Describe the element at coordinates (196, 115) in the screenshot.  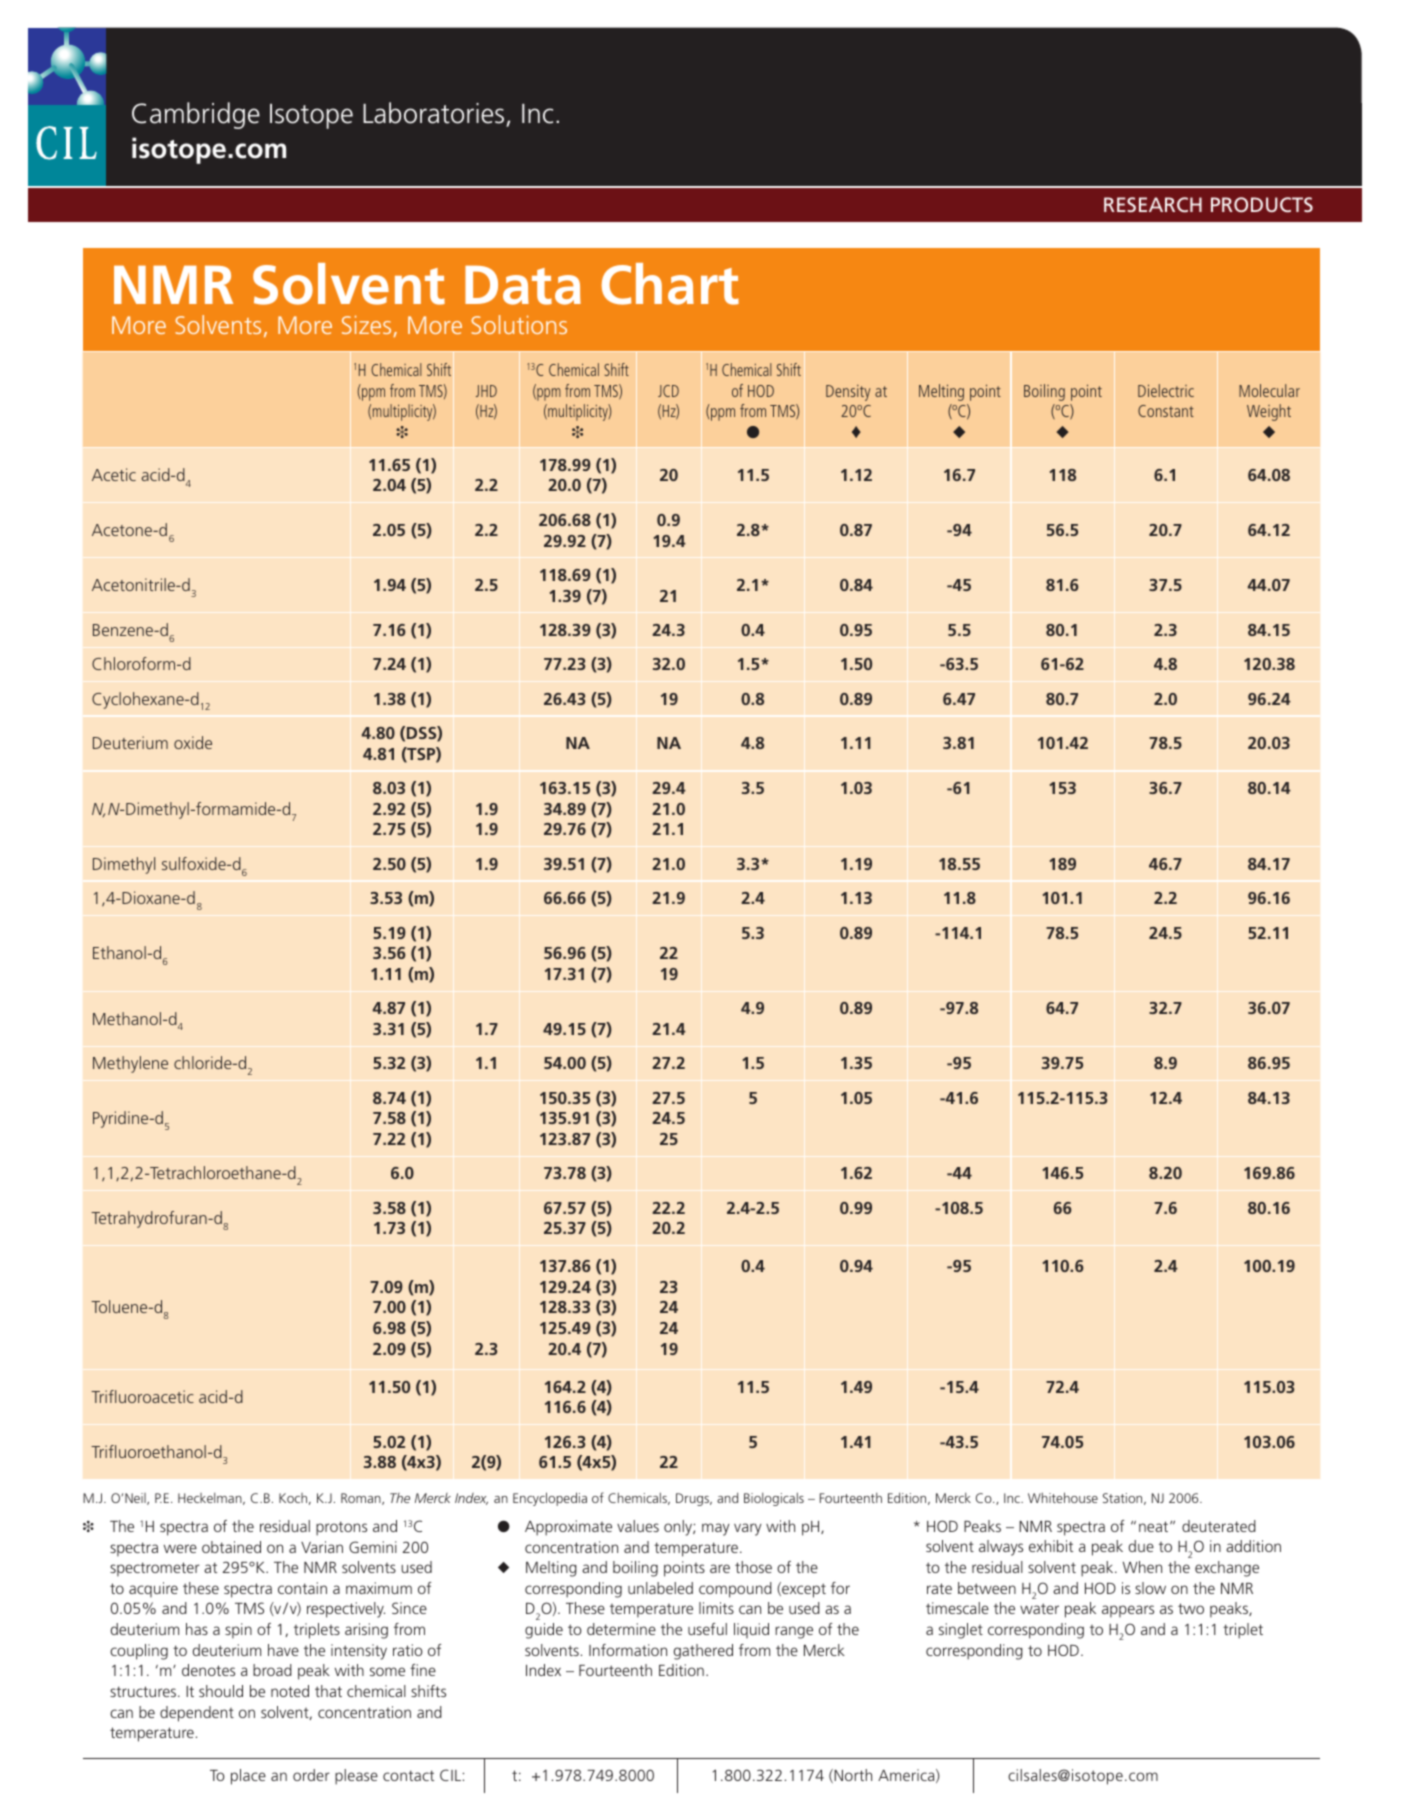
I see `Cambridge` at that location.
